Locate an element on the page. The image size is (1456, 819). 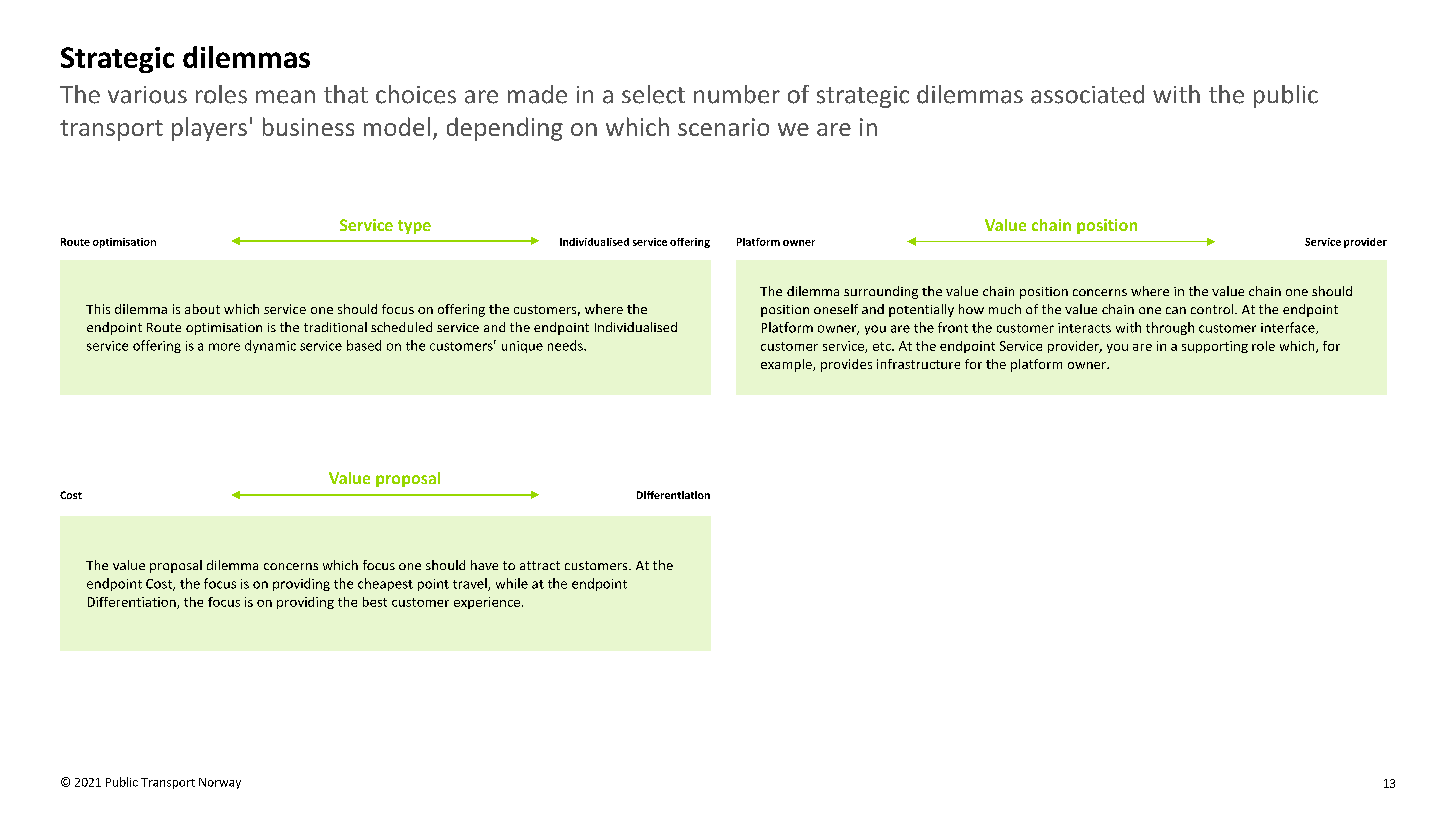
associated is located at coordinates (1087, 94).
